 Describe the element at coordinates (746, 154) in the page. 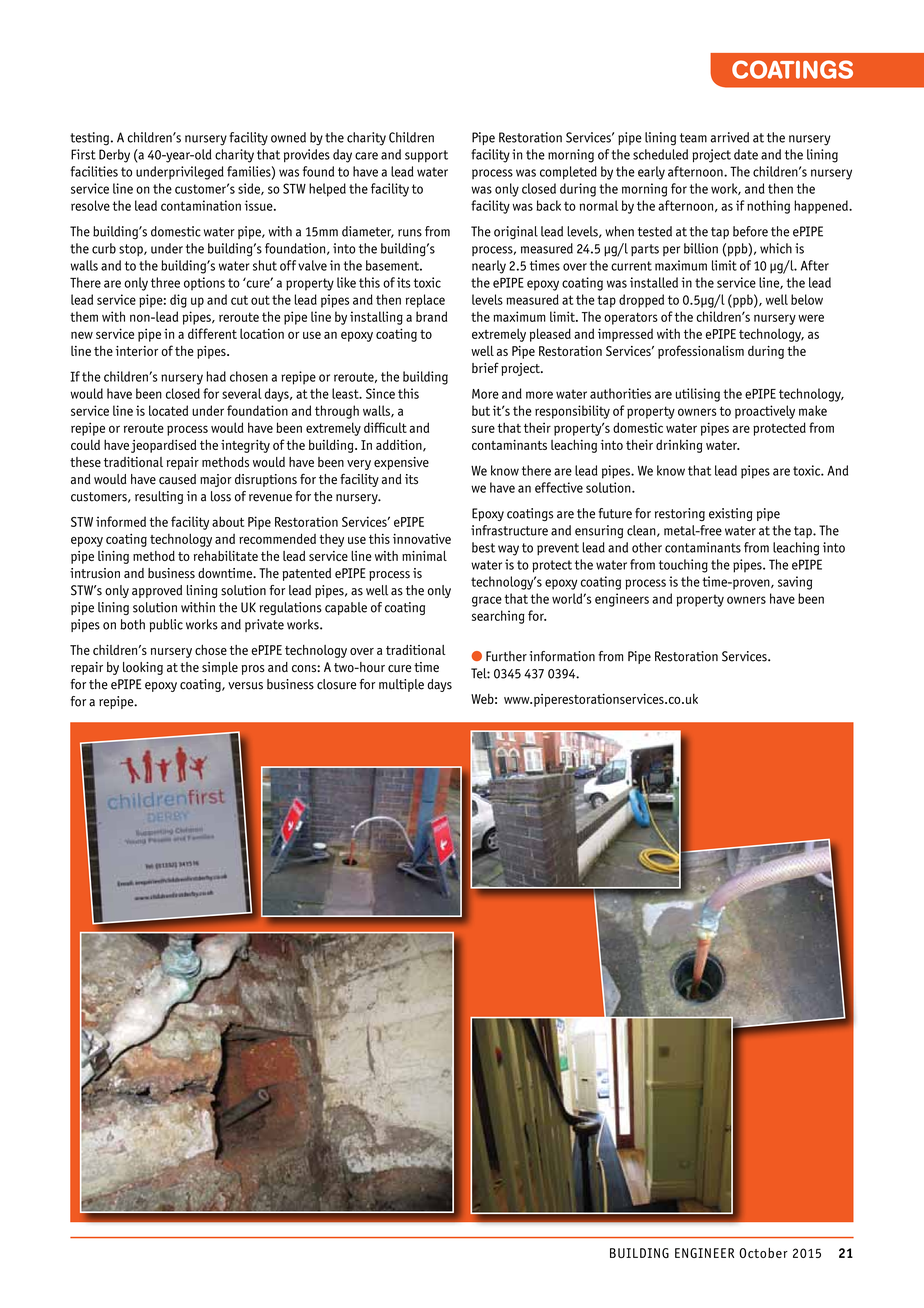

I see `date` at that location.
